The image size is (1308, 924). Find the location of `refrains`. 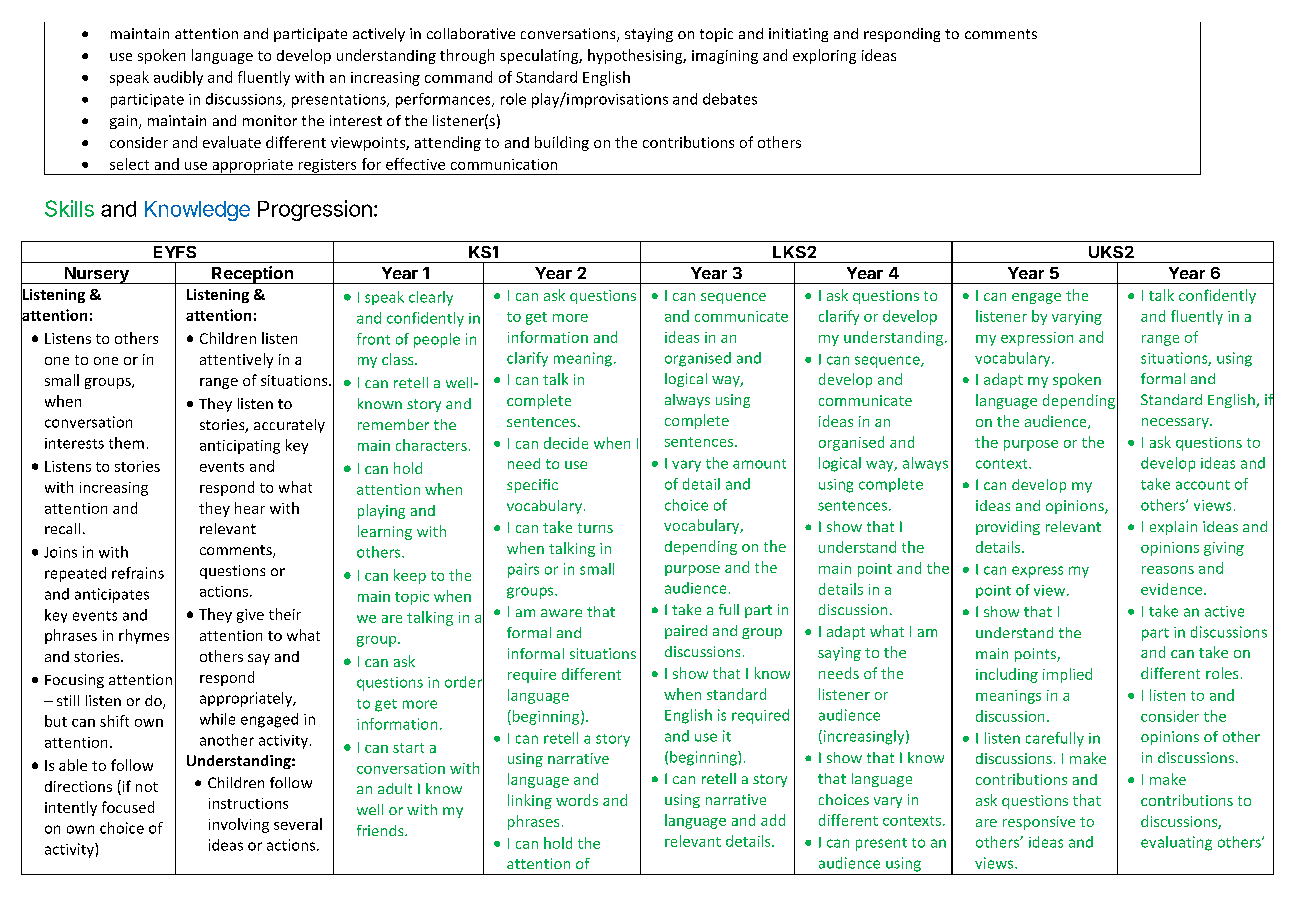

refrains is located at coordinates (138, 573).
